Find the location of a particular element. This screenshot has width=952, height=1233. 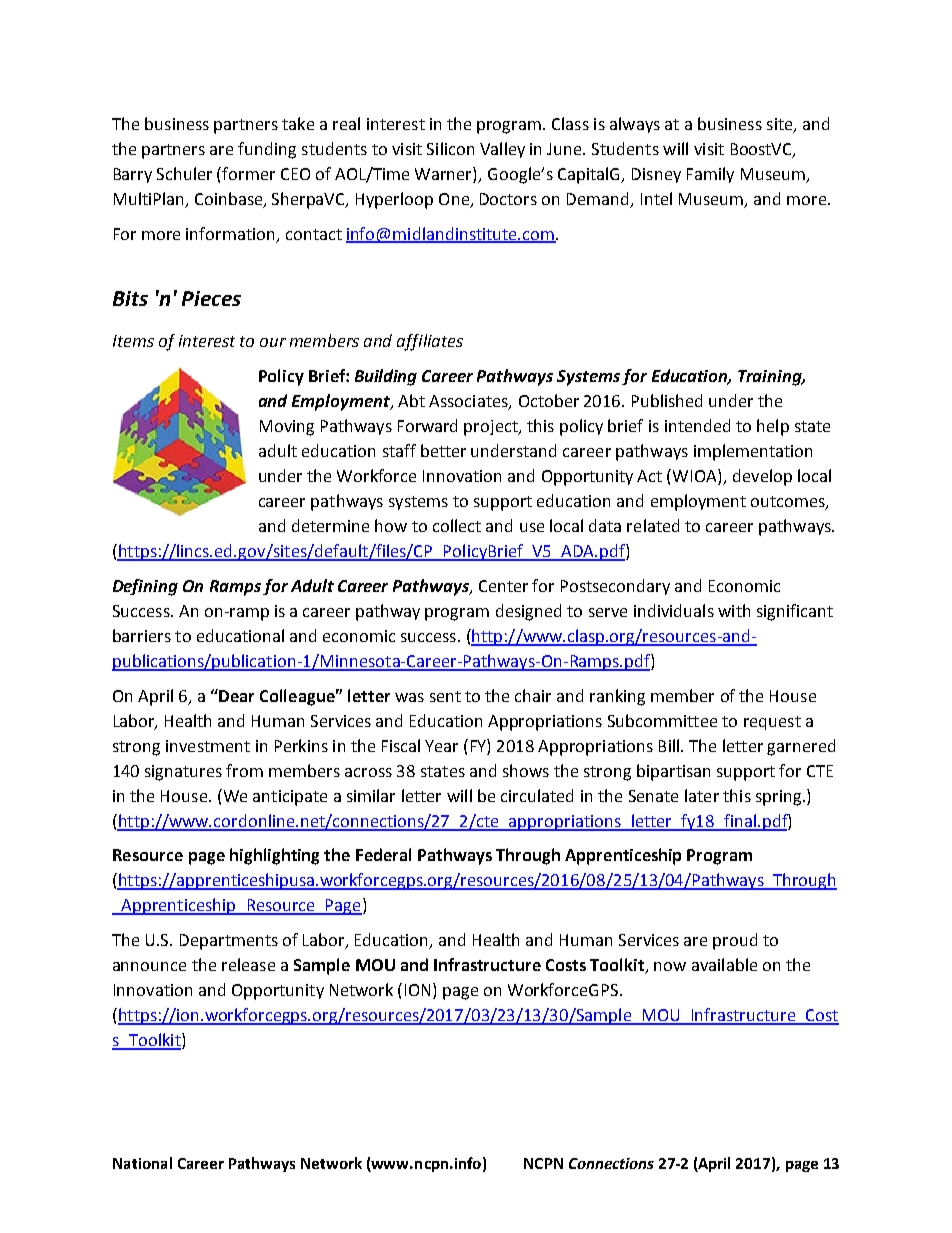

Silicon is located at coordinates (450, 148).
